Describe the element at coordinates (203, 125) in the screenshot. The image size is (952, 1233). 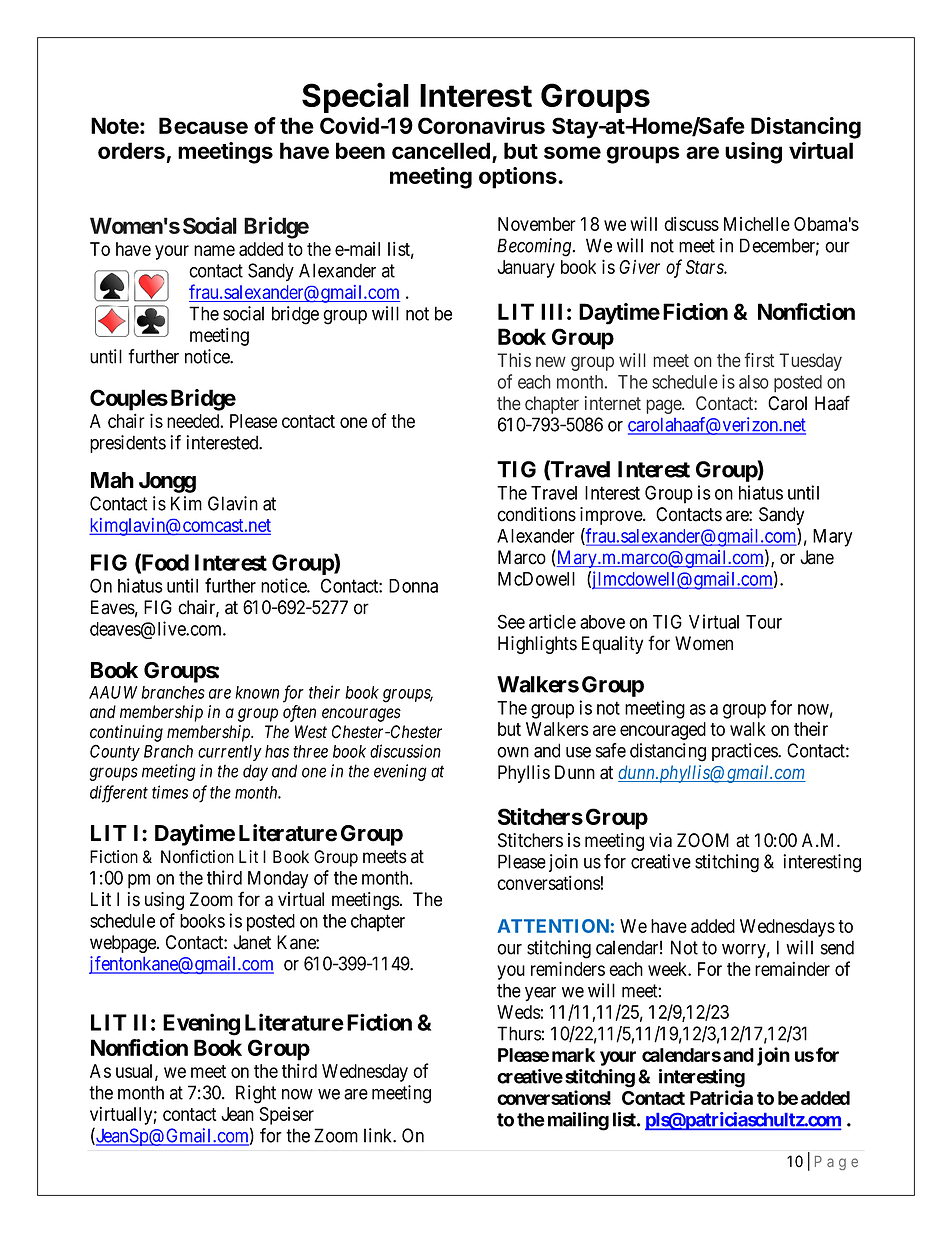
I see `Because` at that location.
